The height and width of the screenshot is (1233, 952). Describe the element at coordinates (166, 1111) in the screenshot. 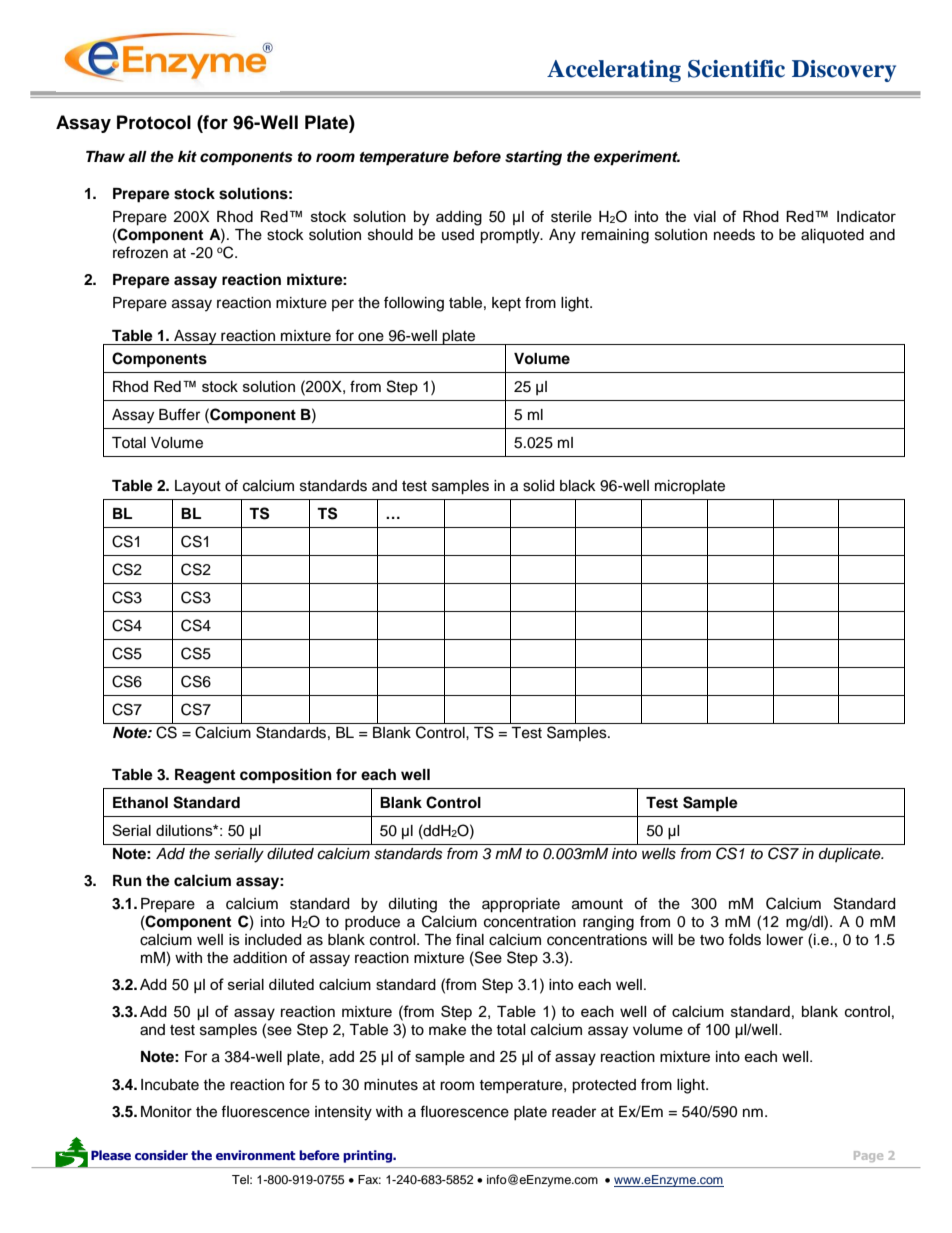

I see `Monitor` at that location.
